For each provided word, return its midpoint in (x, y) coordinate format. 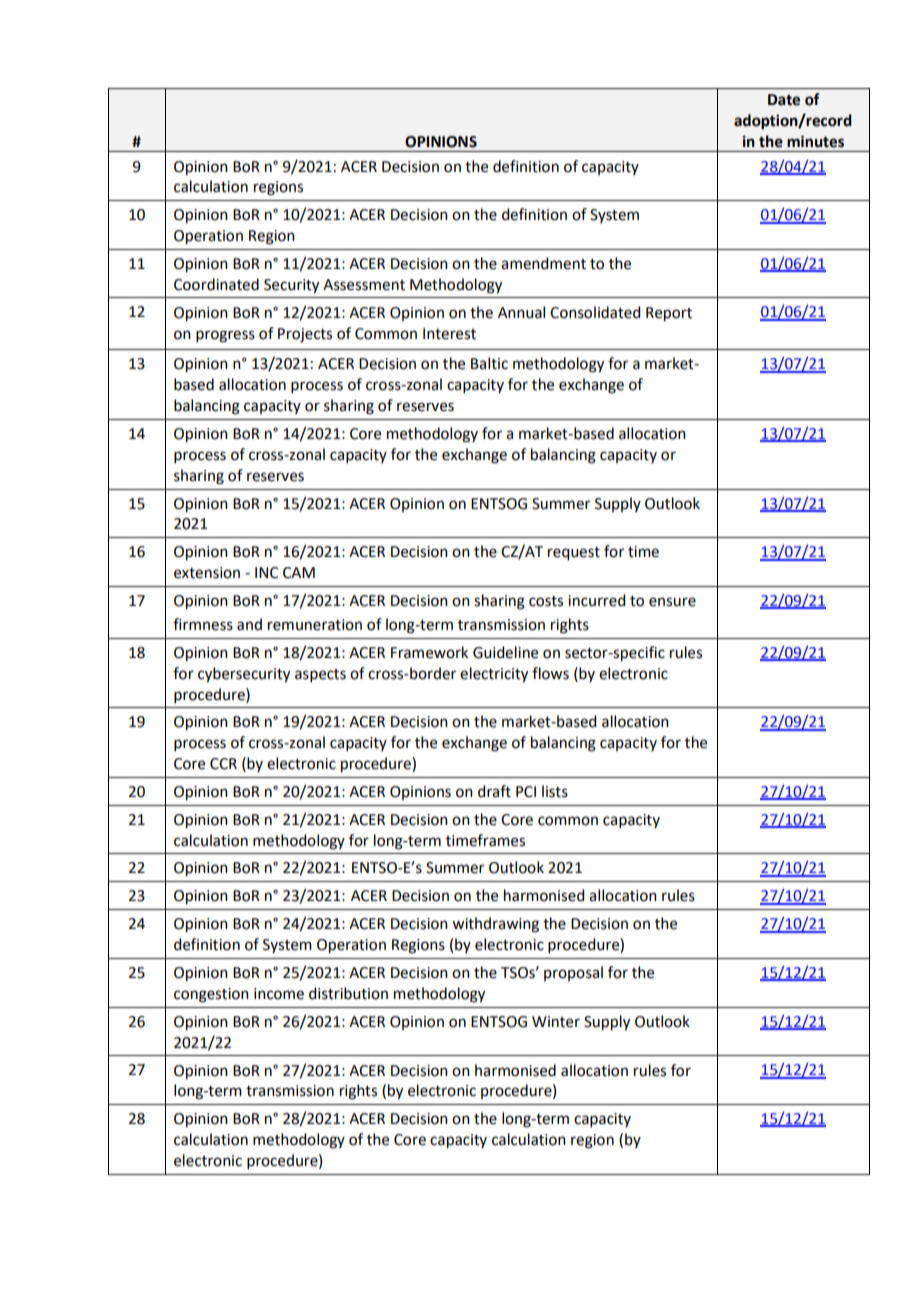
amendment (543, 263)
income (279, 994)
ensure (672, 602)
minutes (815, 141)
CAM (299, 573)
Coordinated (216, 284)
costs (546, 601)
